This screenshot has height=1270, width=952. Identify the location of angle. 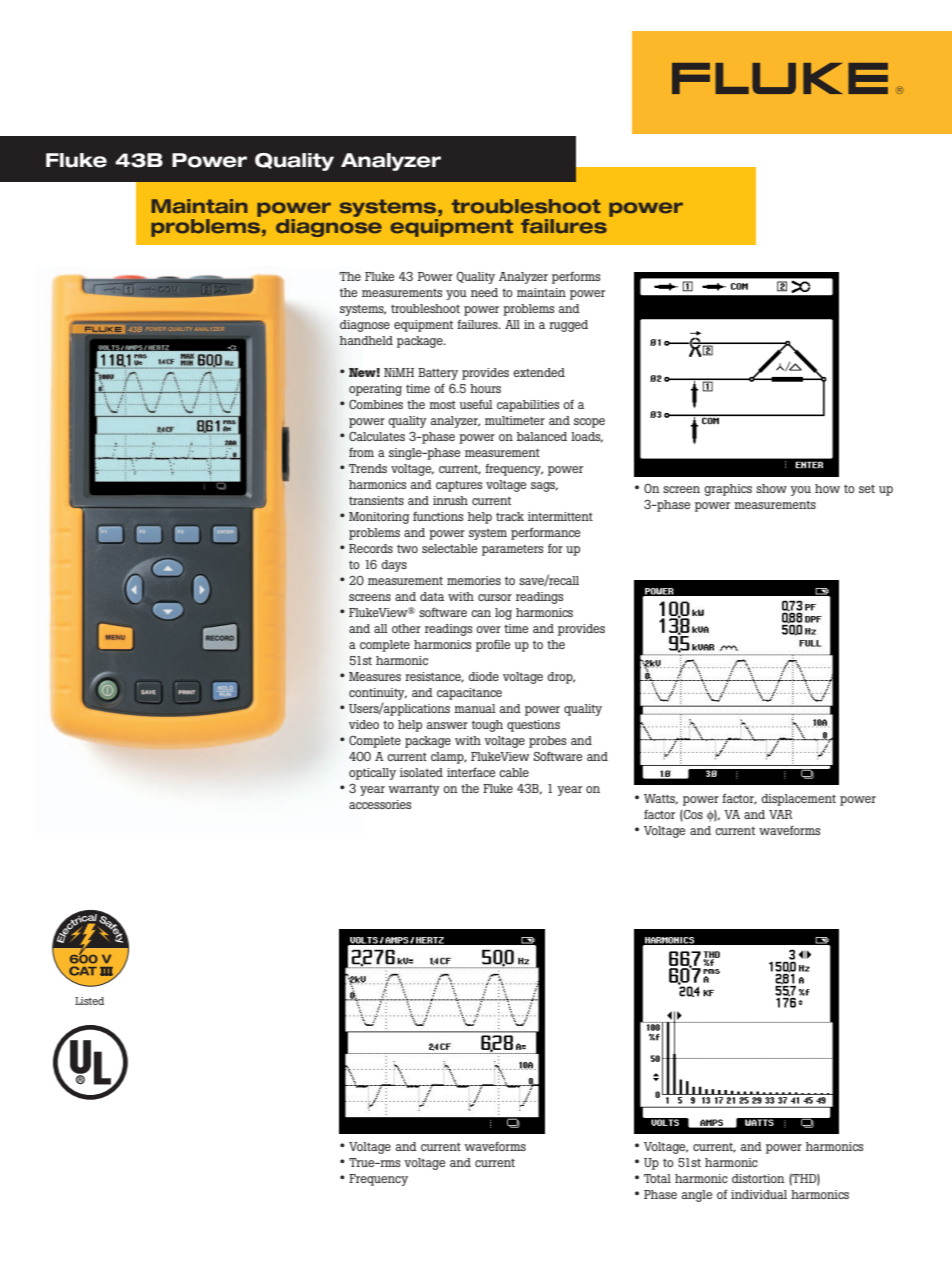
(697, 1196).
